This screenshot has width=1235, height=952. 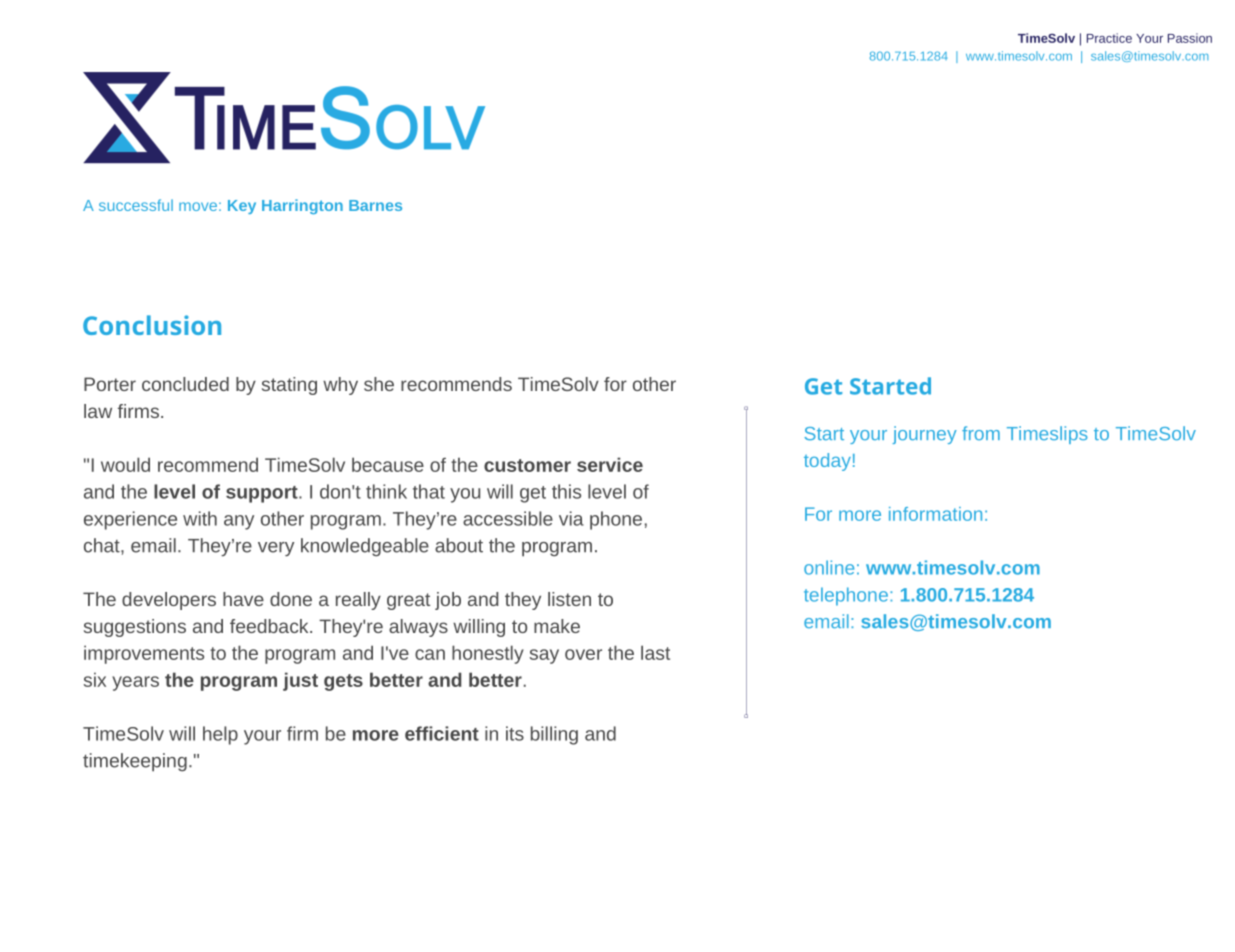 What do you see at coordinates (569, 599) in the screenshot?
I see `listen` at bounding box center [569, 599].
